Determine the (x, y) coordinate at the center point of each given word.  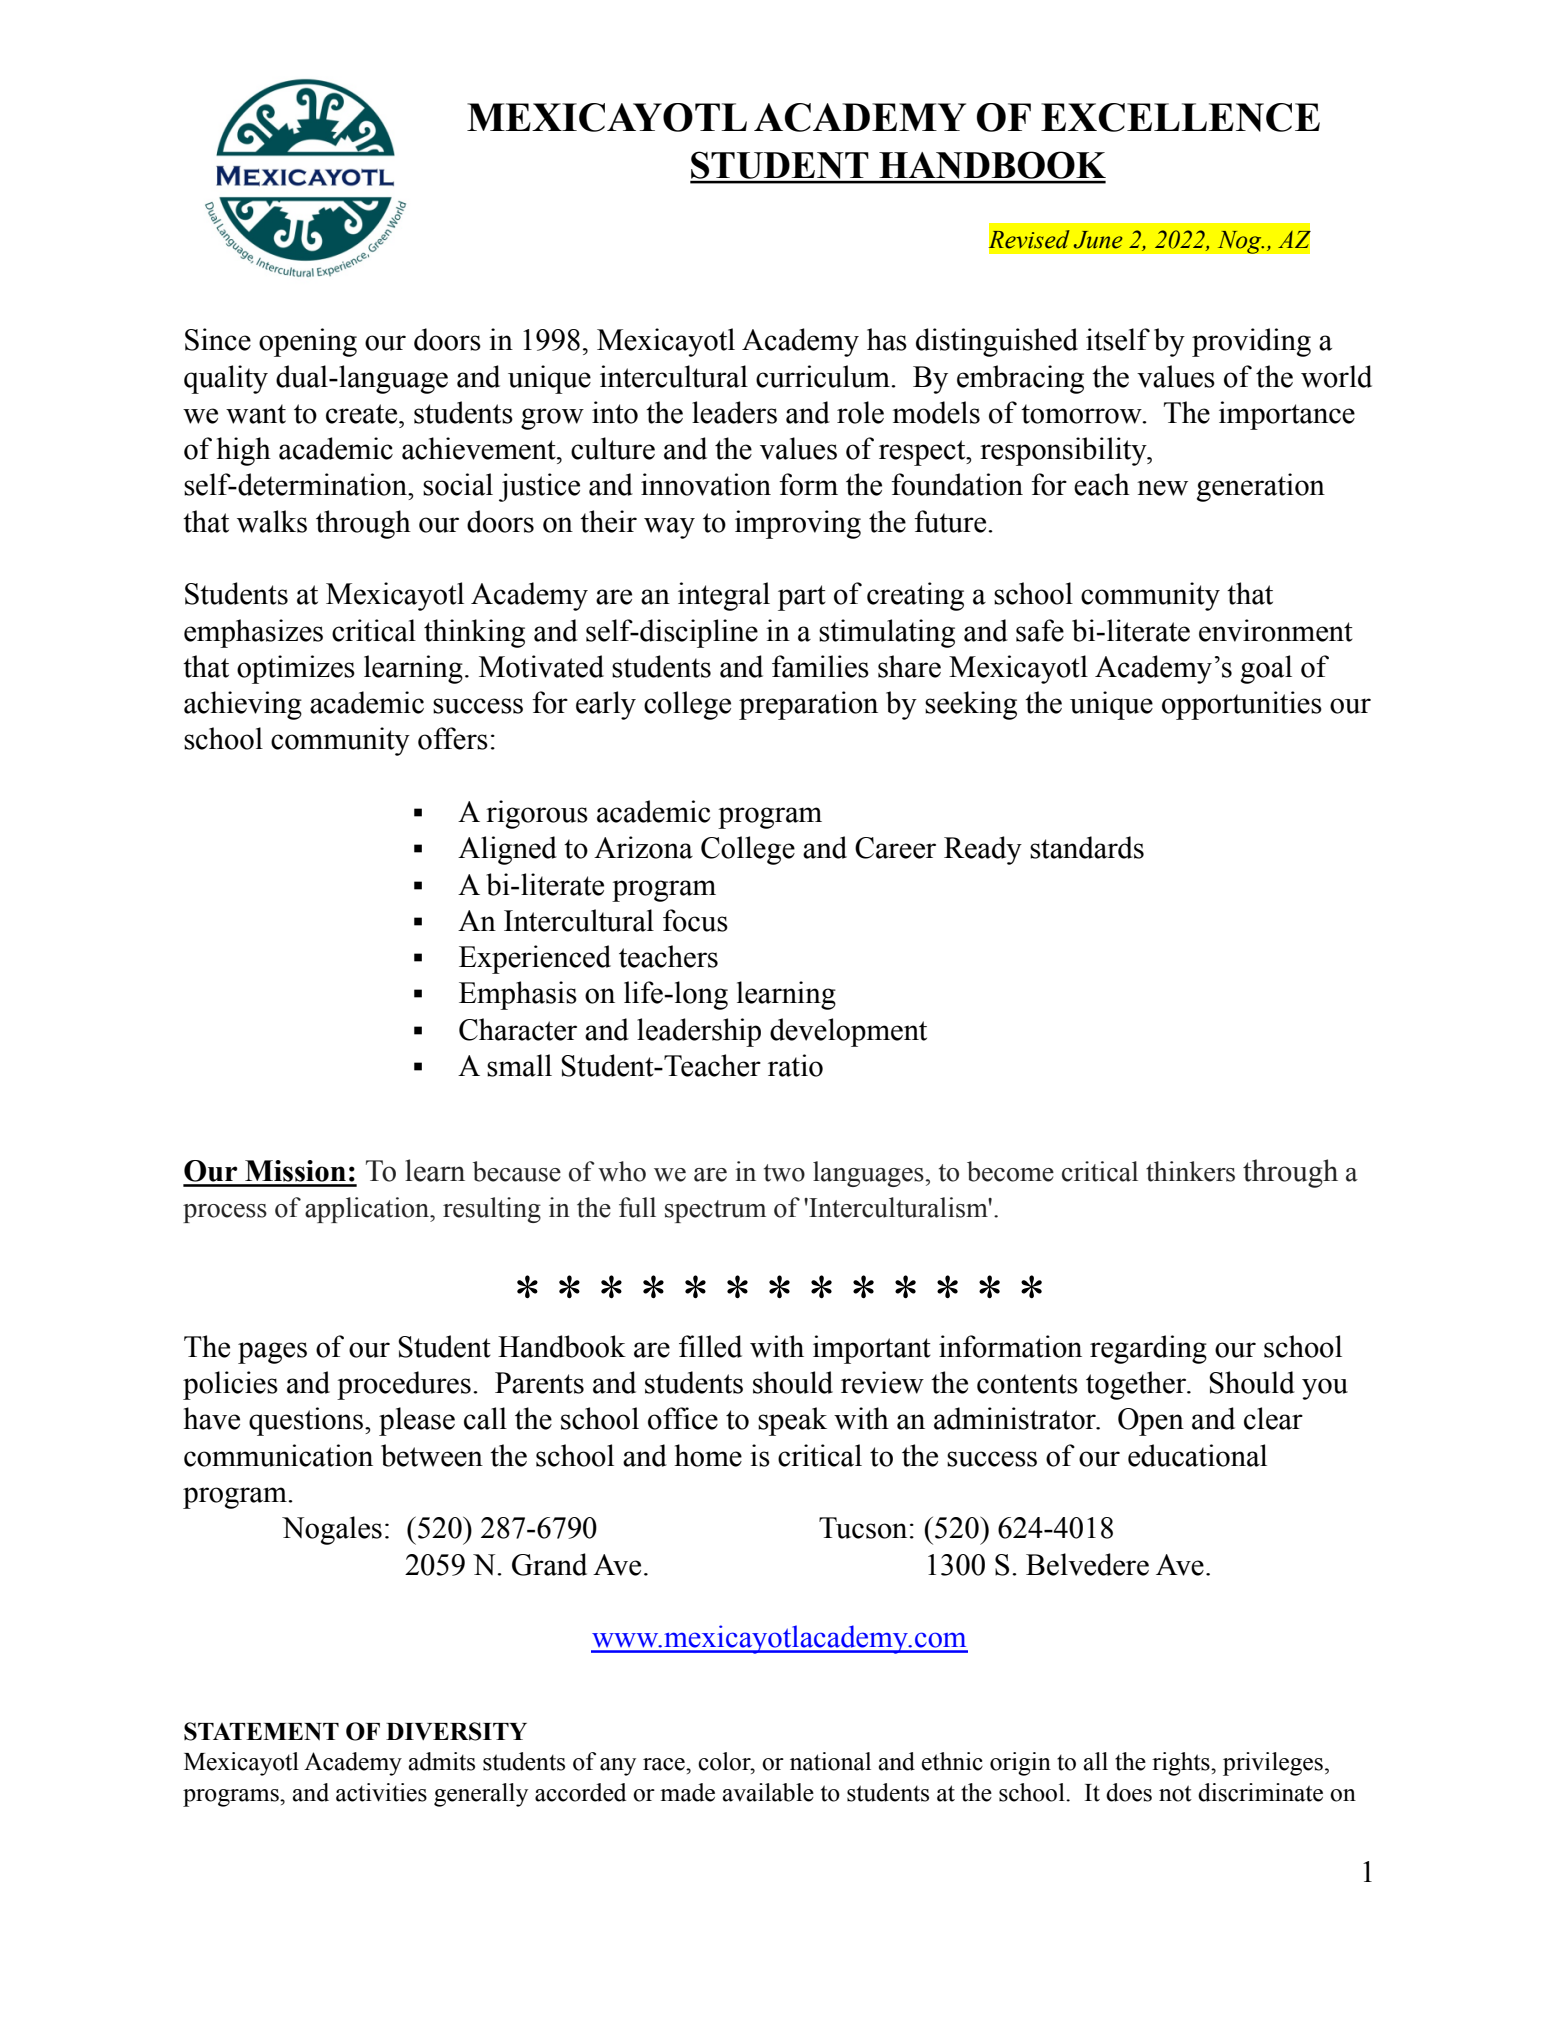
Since (218, 339)
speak (792, 1421)
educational (1197, 1455)
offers (453, 738)
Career (895, 848)
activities (381, 1792)
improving (798, 524)
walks (272, 521)
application (368, 1210)
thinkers (1190, 1171)
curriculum (824, 376)
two (784, 1173)
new (1162, 488)
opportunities (1242, 705)
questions (307, 1421)
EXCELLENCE (1180, 117)
